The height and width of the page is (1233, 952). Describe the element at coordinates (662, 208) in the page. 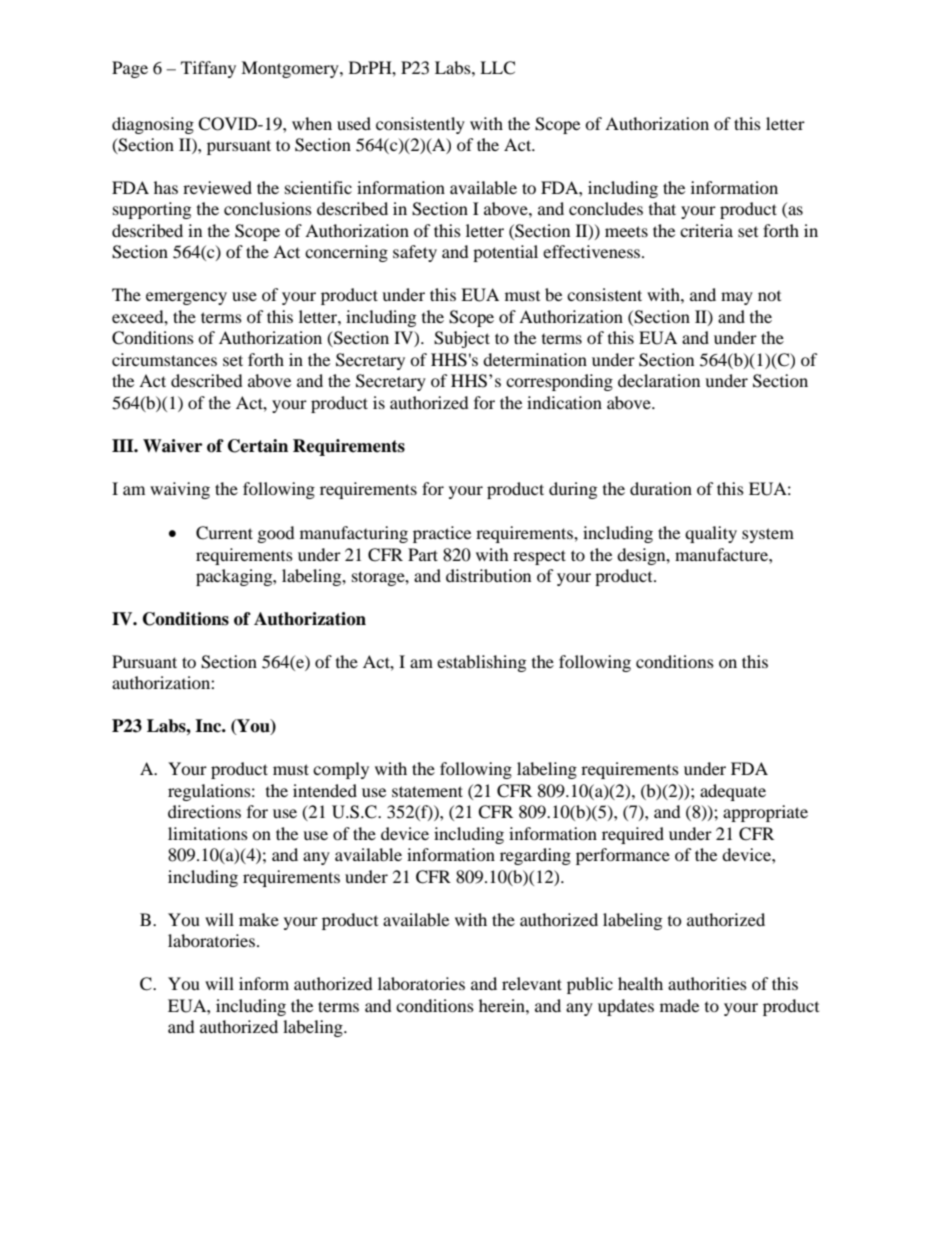

I see `that` at that location.
